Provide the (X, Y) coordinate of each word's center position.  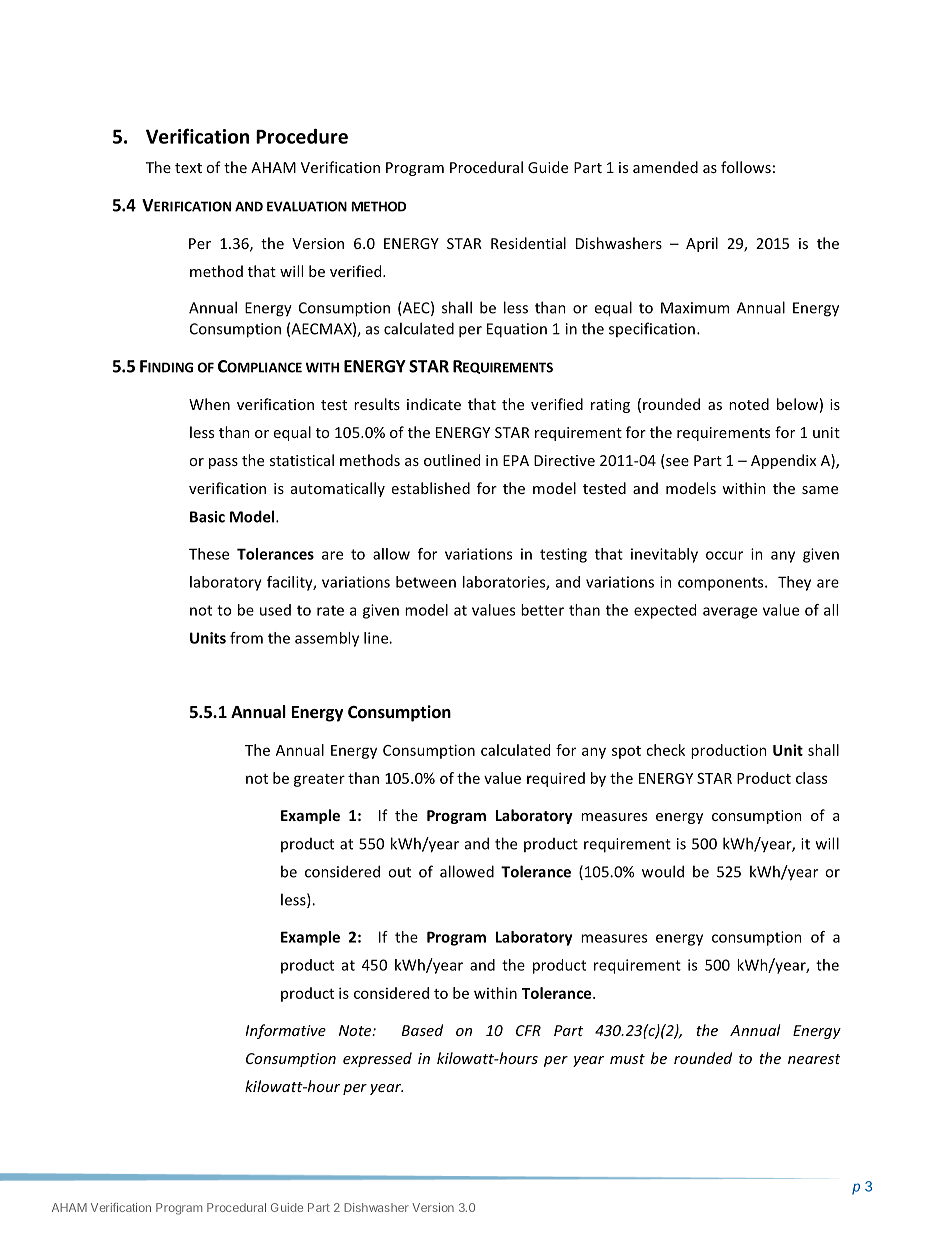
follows (746, 167)
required (555, 779)
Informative (285, 1031)
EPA (516, 460)
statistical (302, 460)
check (665, 750)
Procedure (302, 136)
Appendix (783, 461)
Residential (528, 243)
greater (319, 780)
